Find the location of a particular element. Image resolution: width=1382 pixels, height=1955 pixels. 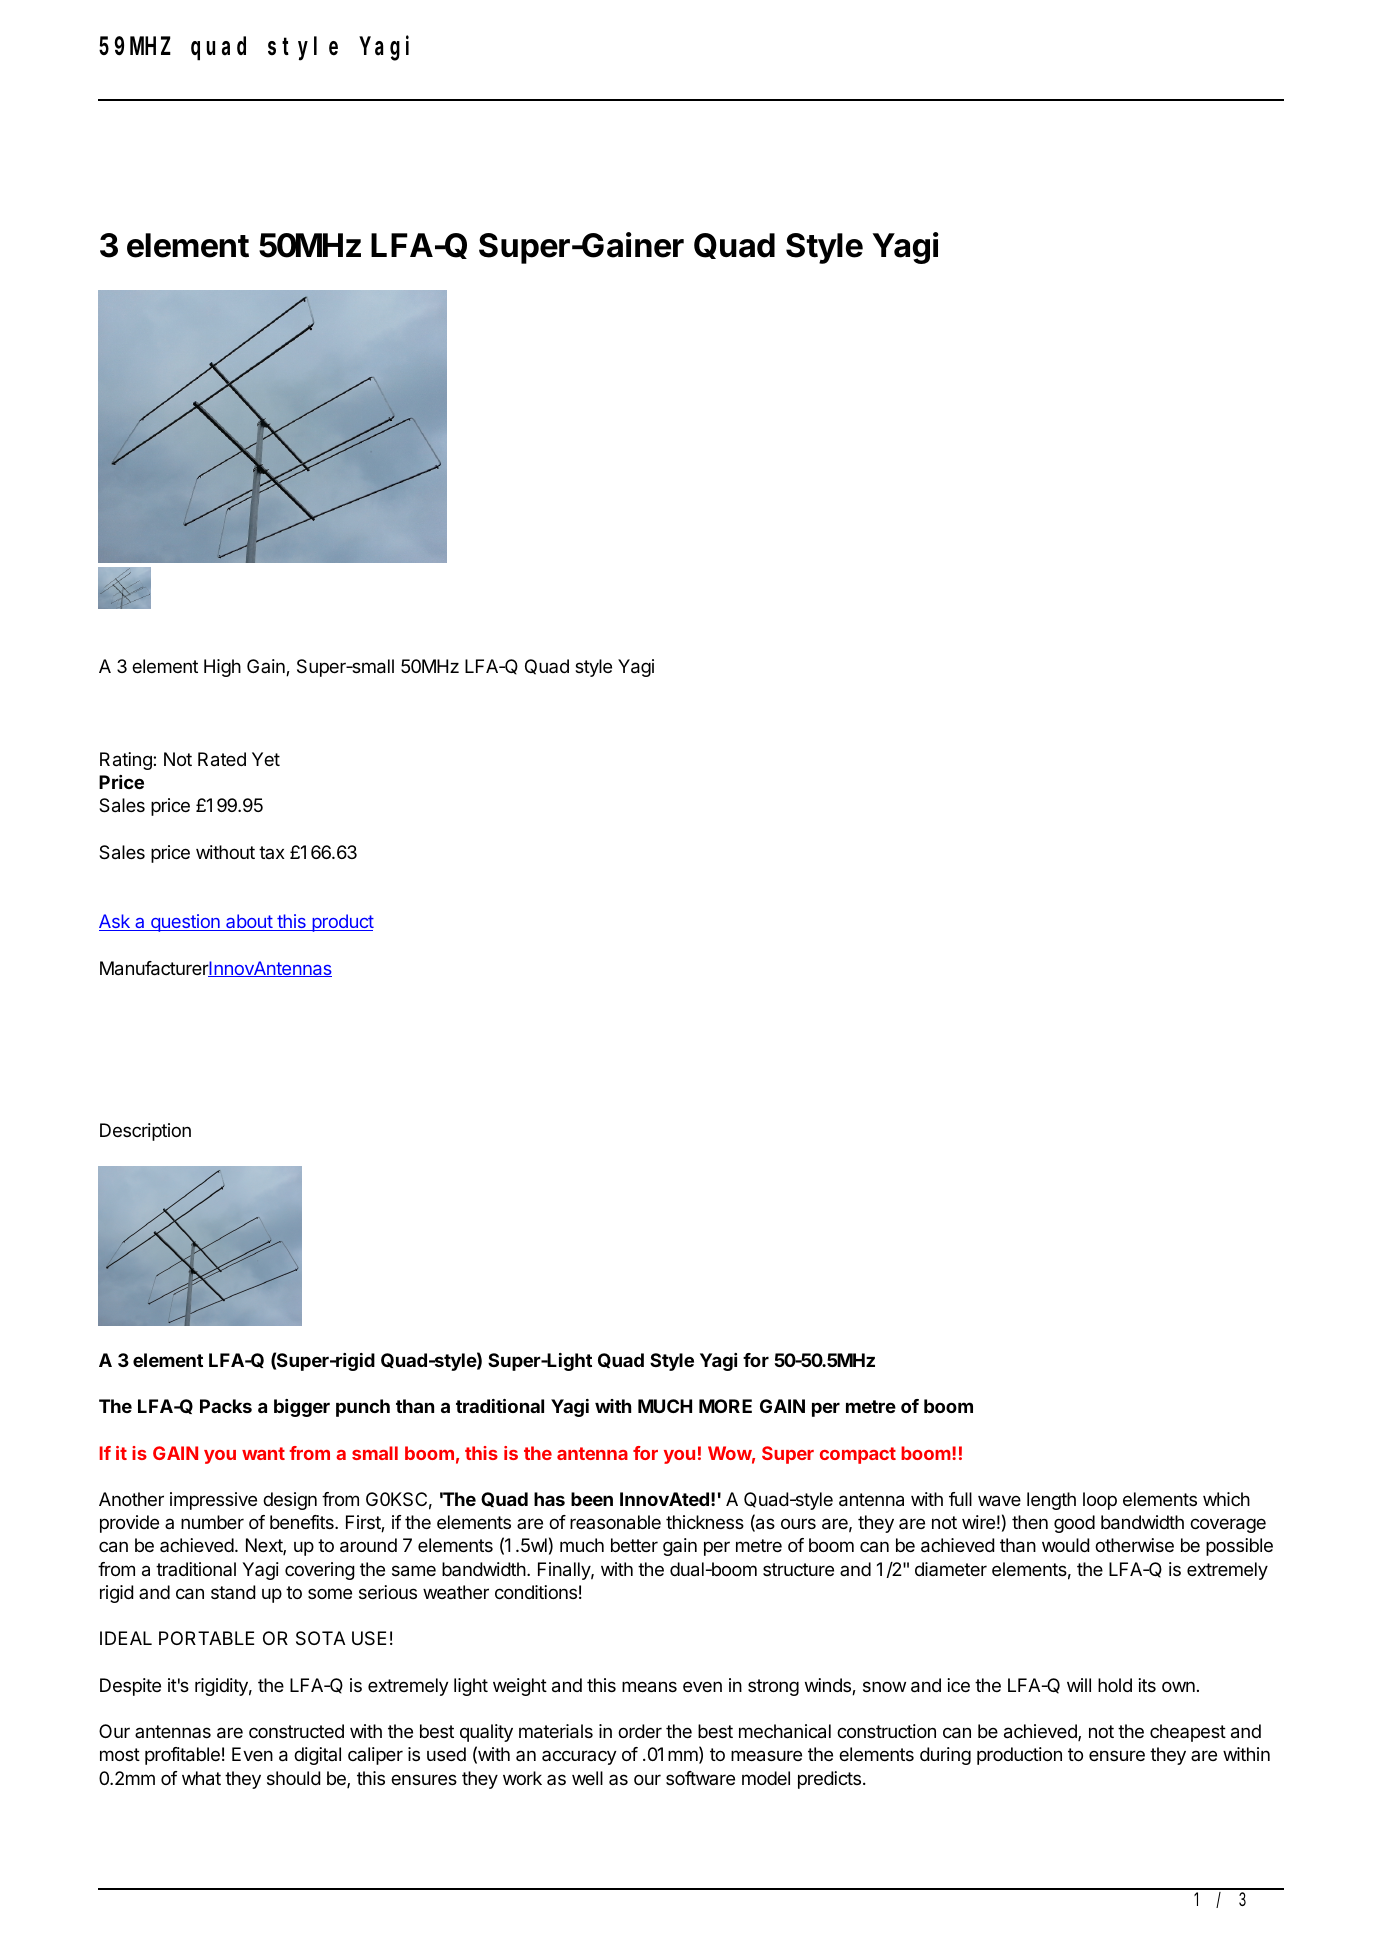

MORE is located at coordinates (725, 1406).
